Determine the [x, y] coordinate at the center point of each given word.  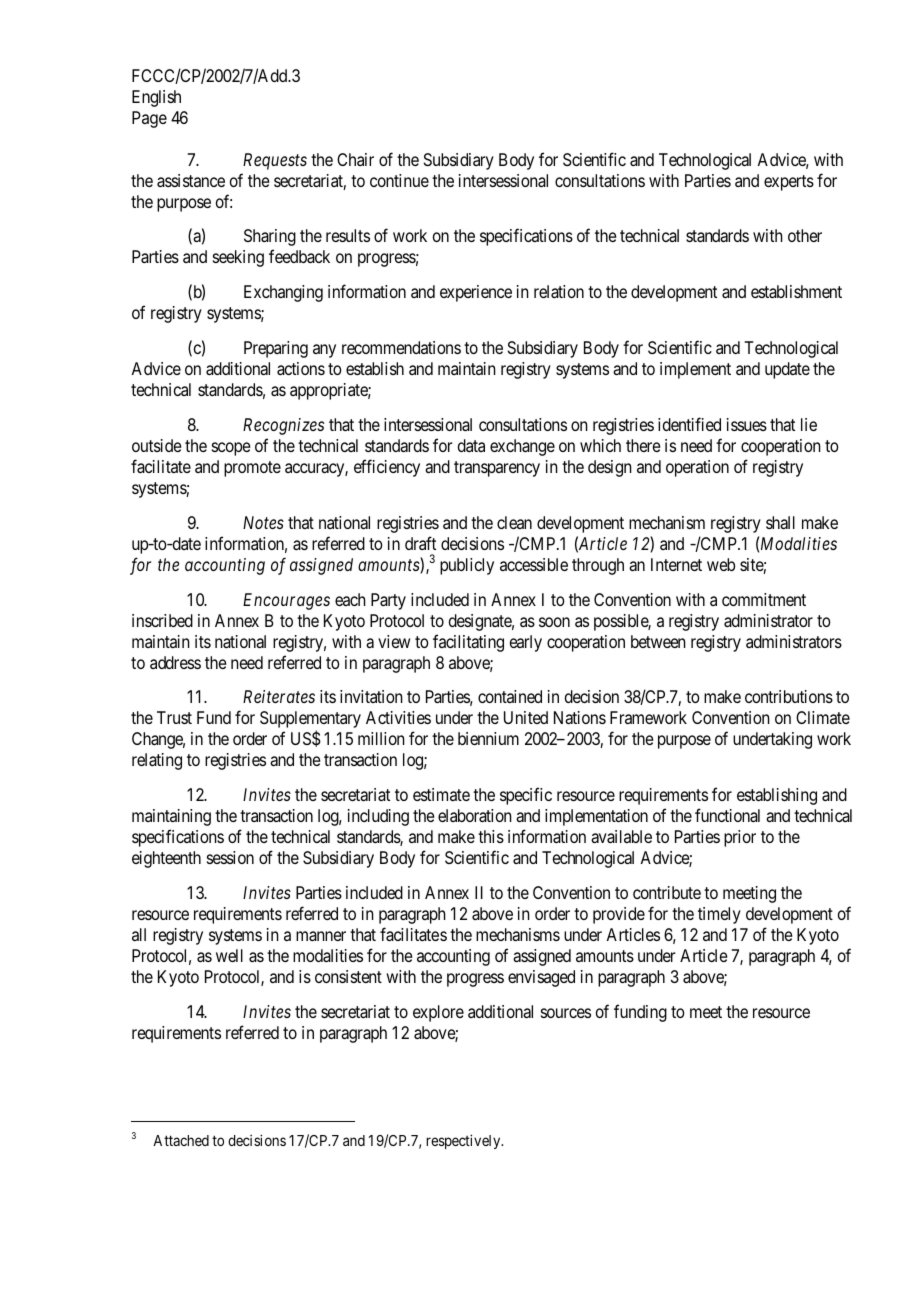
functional [727, 815]
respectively [464, 1141]
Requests [275, 161]
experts [789, 183]
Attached [181, 1140]
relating [157, 761]
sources [566, 1013]
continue [399, 180]
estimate [441, 794]
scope [231, 449]
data [471, 445]
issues [747, 424]
